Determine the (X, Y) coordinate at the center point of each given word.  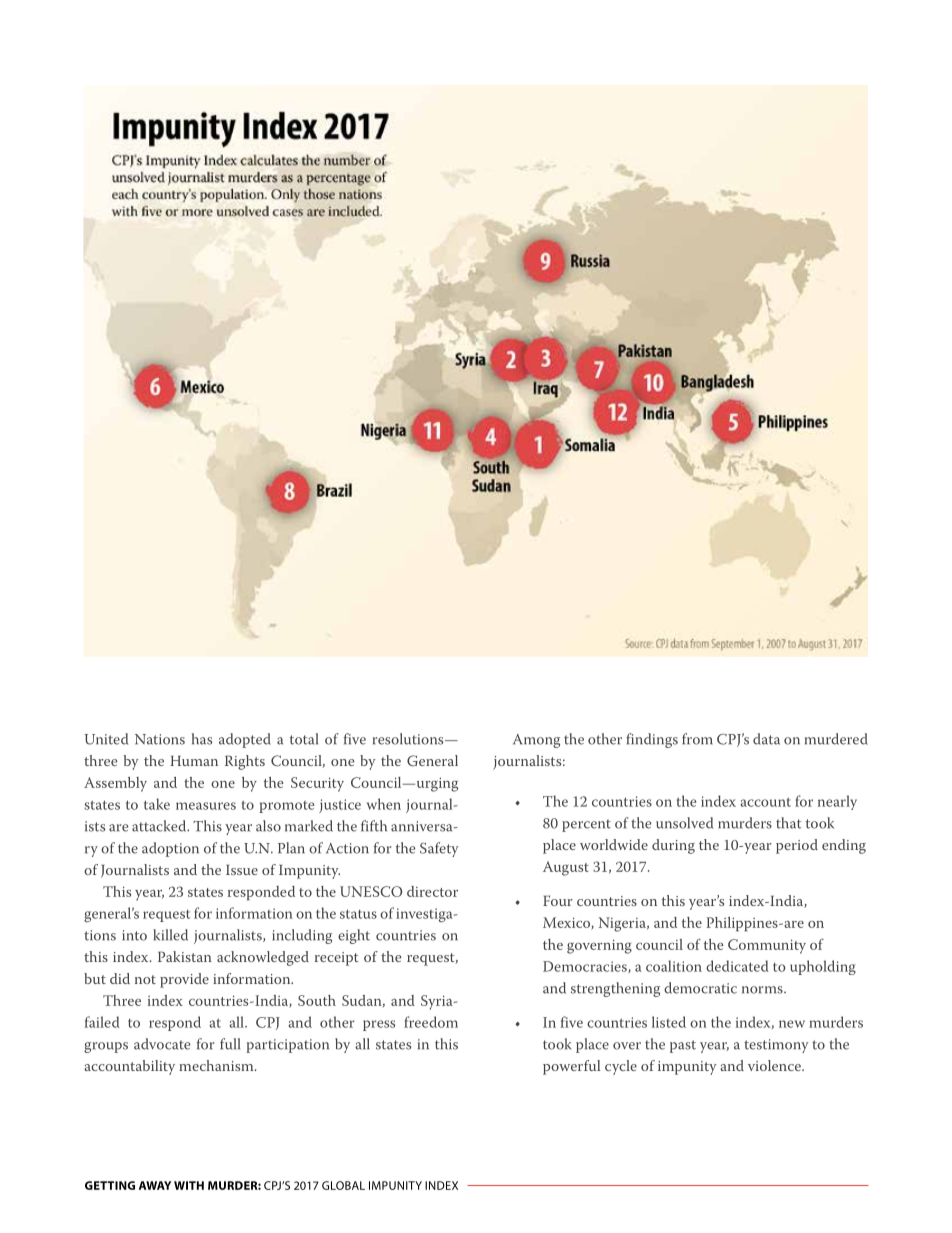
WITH (189, 1185)
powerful (571, 1067)
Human (194, 761)
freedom (431, 1022)
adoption (170, 849)
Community (767, 946)
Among (536, 741)
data (766, 739)
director (432, 891)
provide (184, 980)
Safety (439, 849)
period (797, 846)
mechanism (217, 1065)
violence (775, 1065)
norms (763, 990)
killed (170, 935)
